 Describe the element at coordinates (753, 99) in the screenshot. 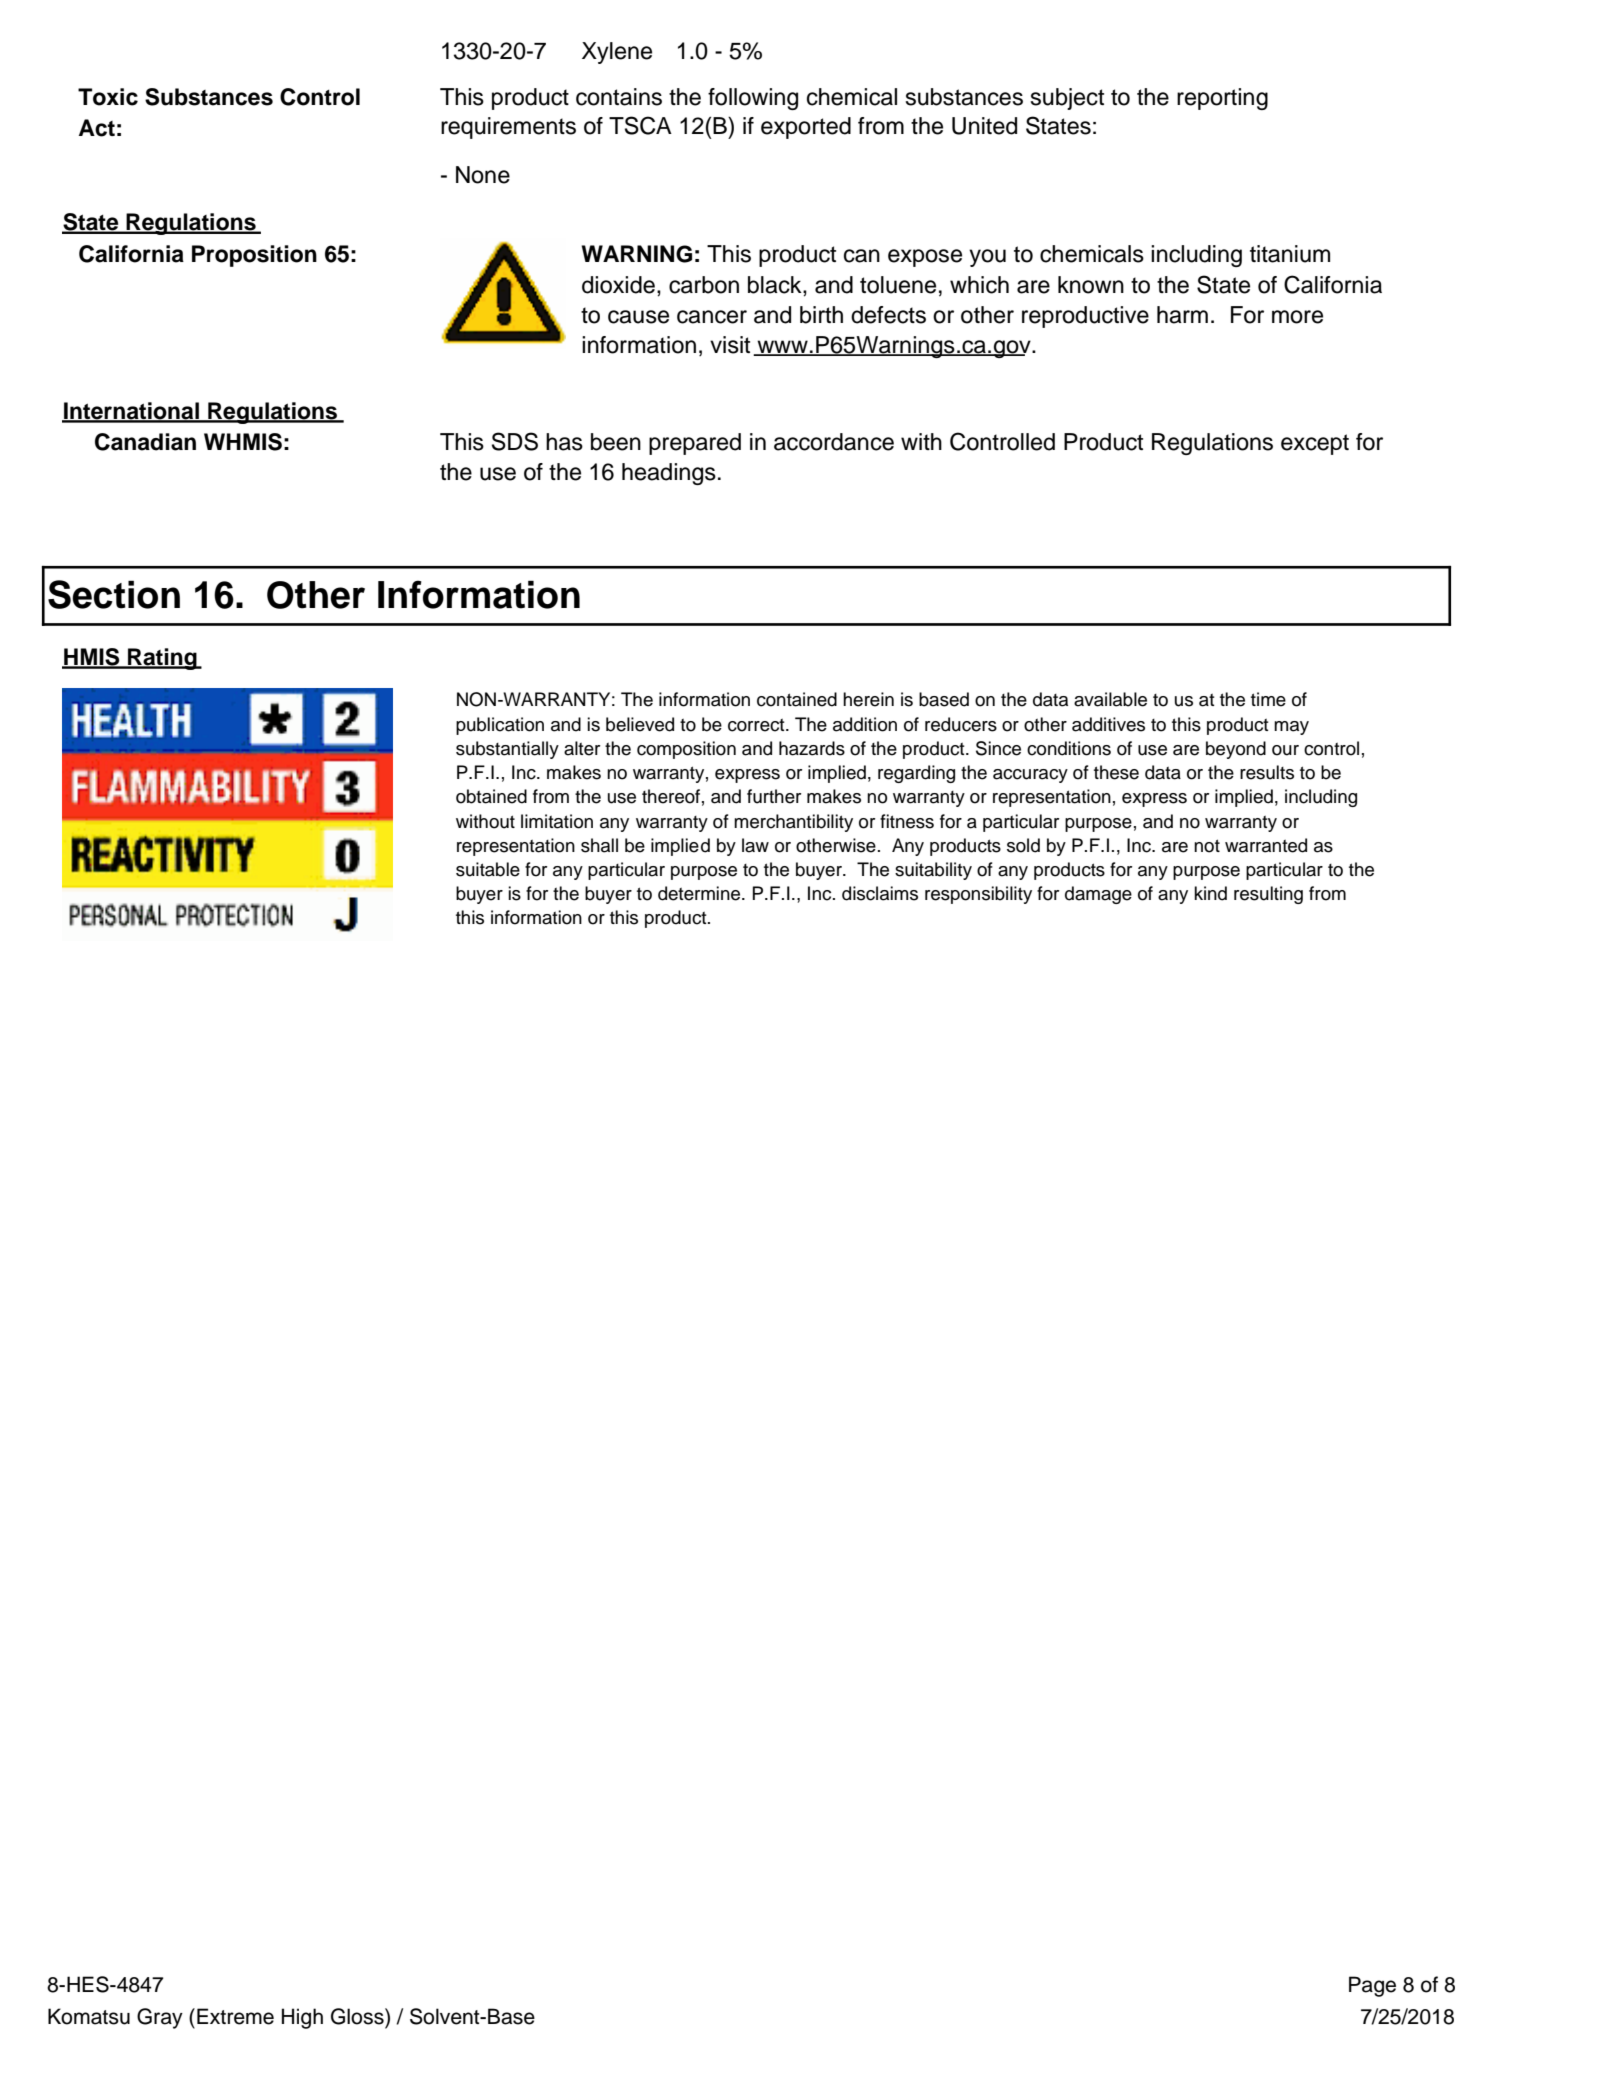

I see `following` at that location.
